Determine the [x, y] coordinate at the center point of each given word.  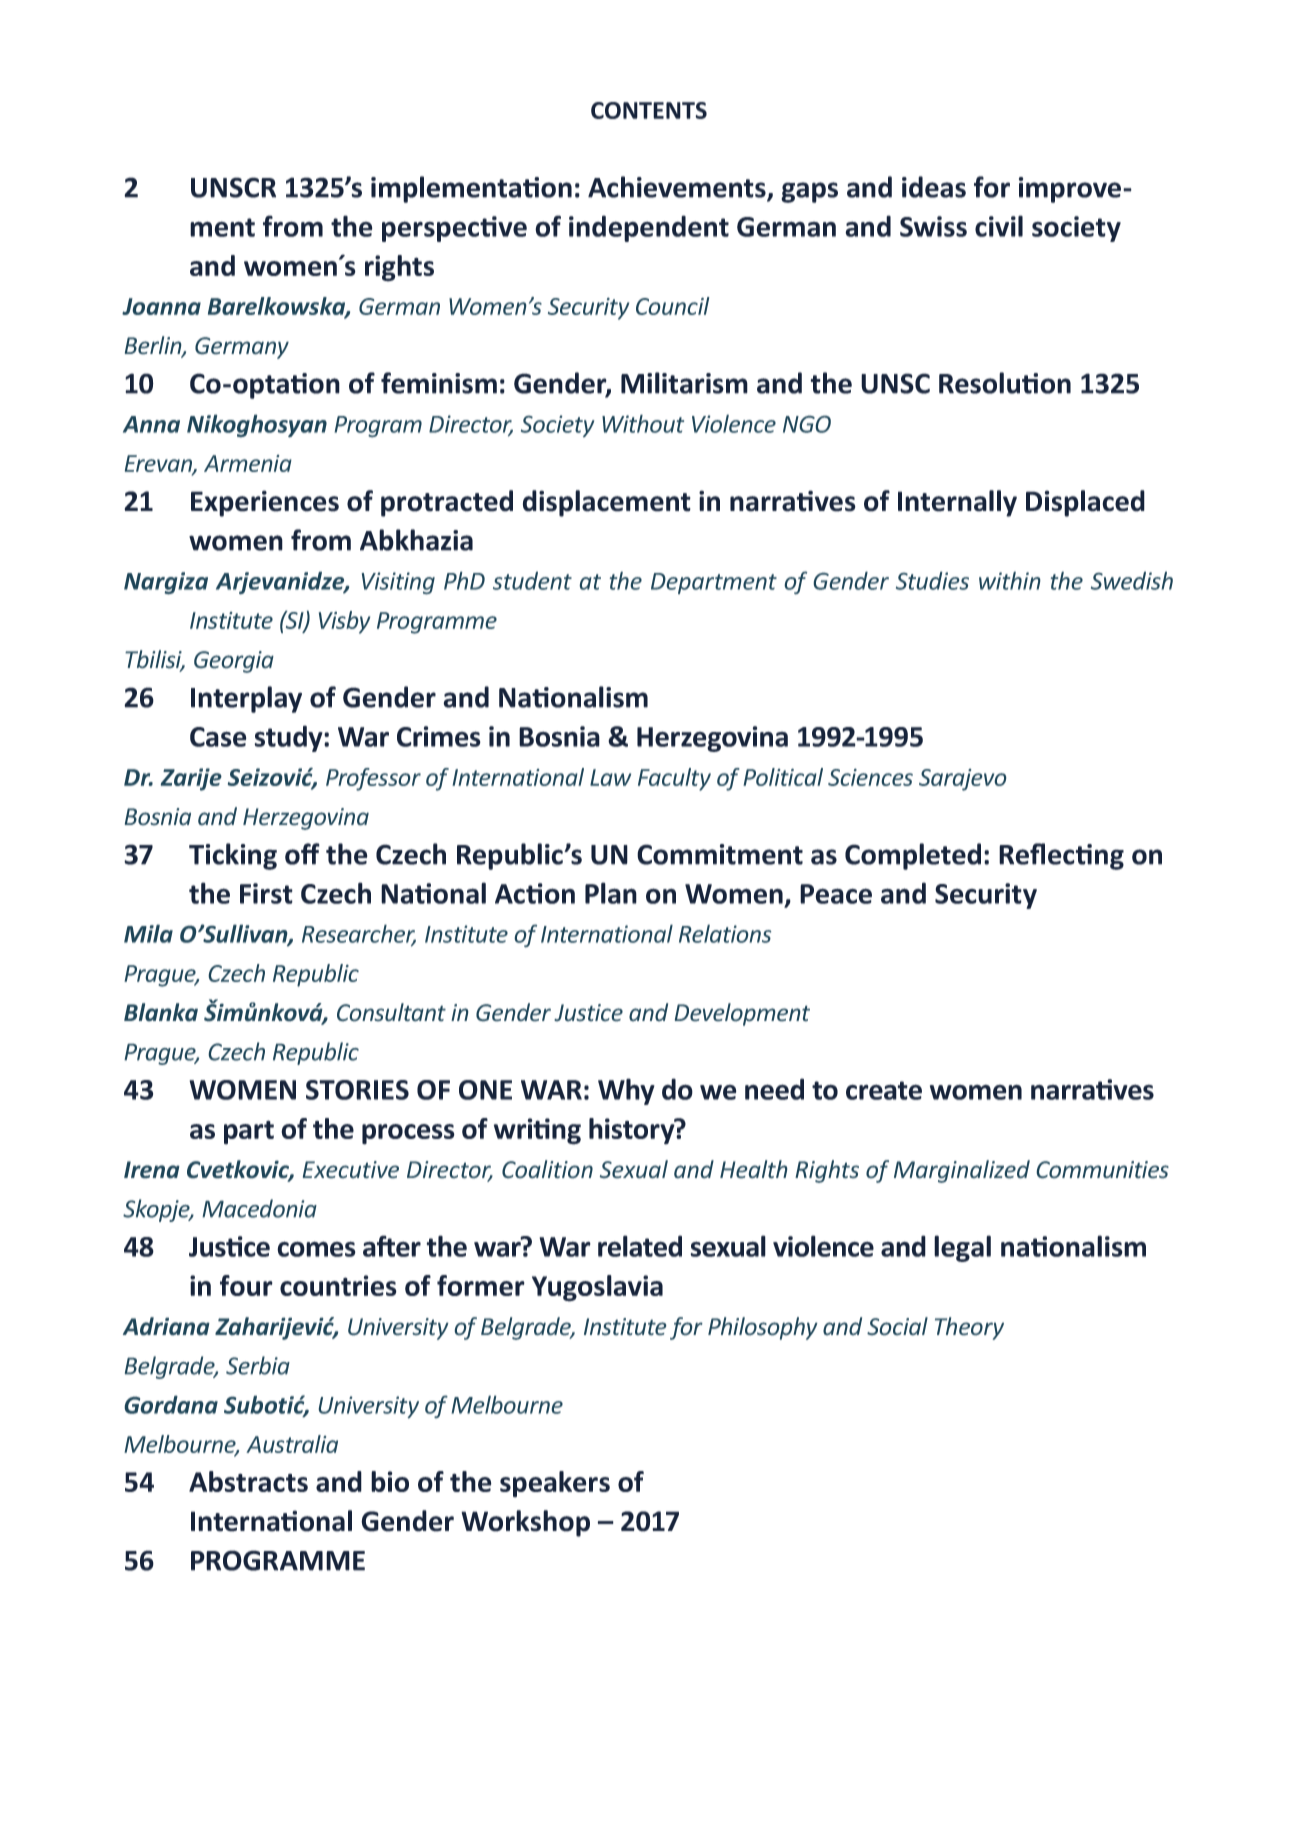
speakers [555, 1484]
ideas [934, 187]
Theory [969, 1328]
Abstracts [248, 1481]
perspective [454, 229]
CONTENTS [649, 110]
